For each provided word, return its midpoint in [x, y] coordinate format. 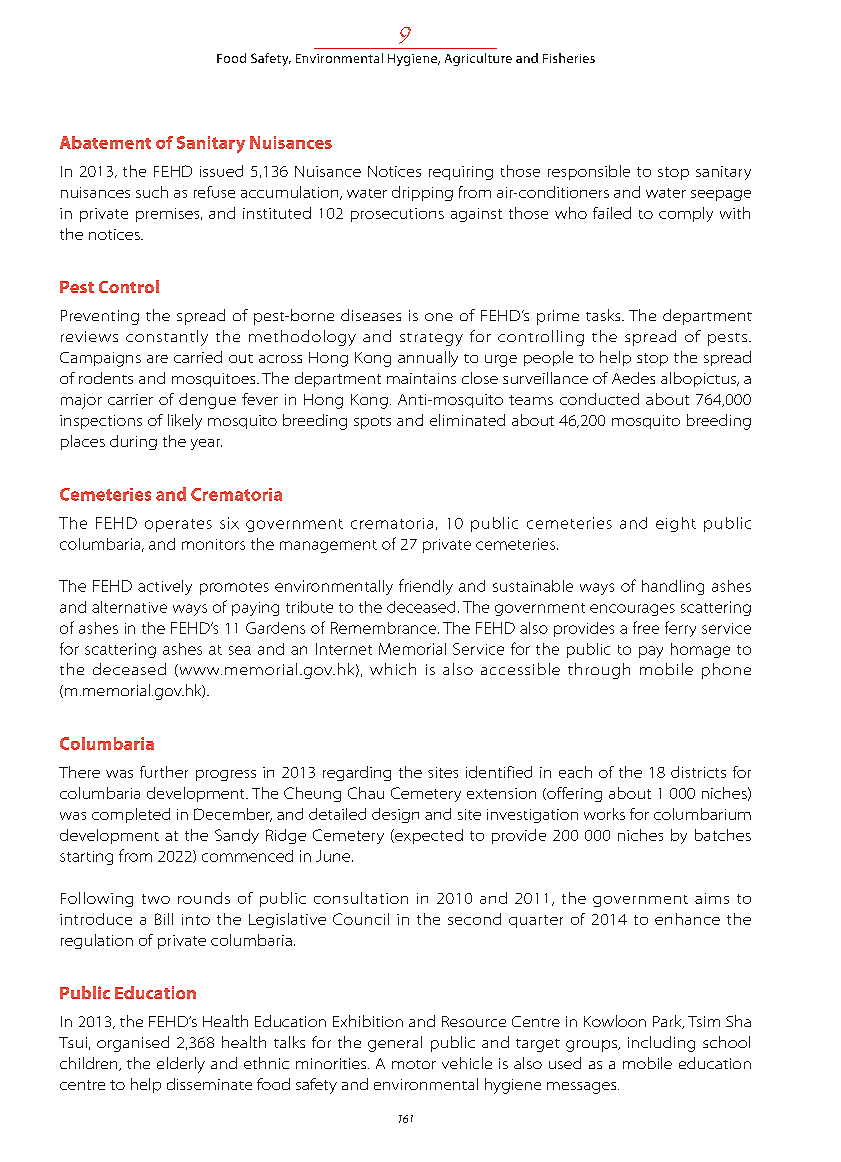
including [661, 1044]
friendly [426, 587]
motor [414, 1064]
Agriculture [478, 59]
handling [673, 587]
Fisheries [569, 58]
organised [133, 1044]
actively [165, 587]
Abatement [105, 142]
